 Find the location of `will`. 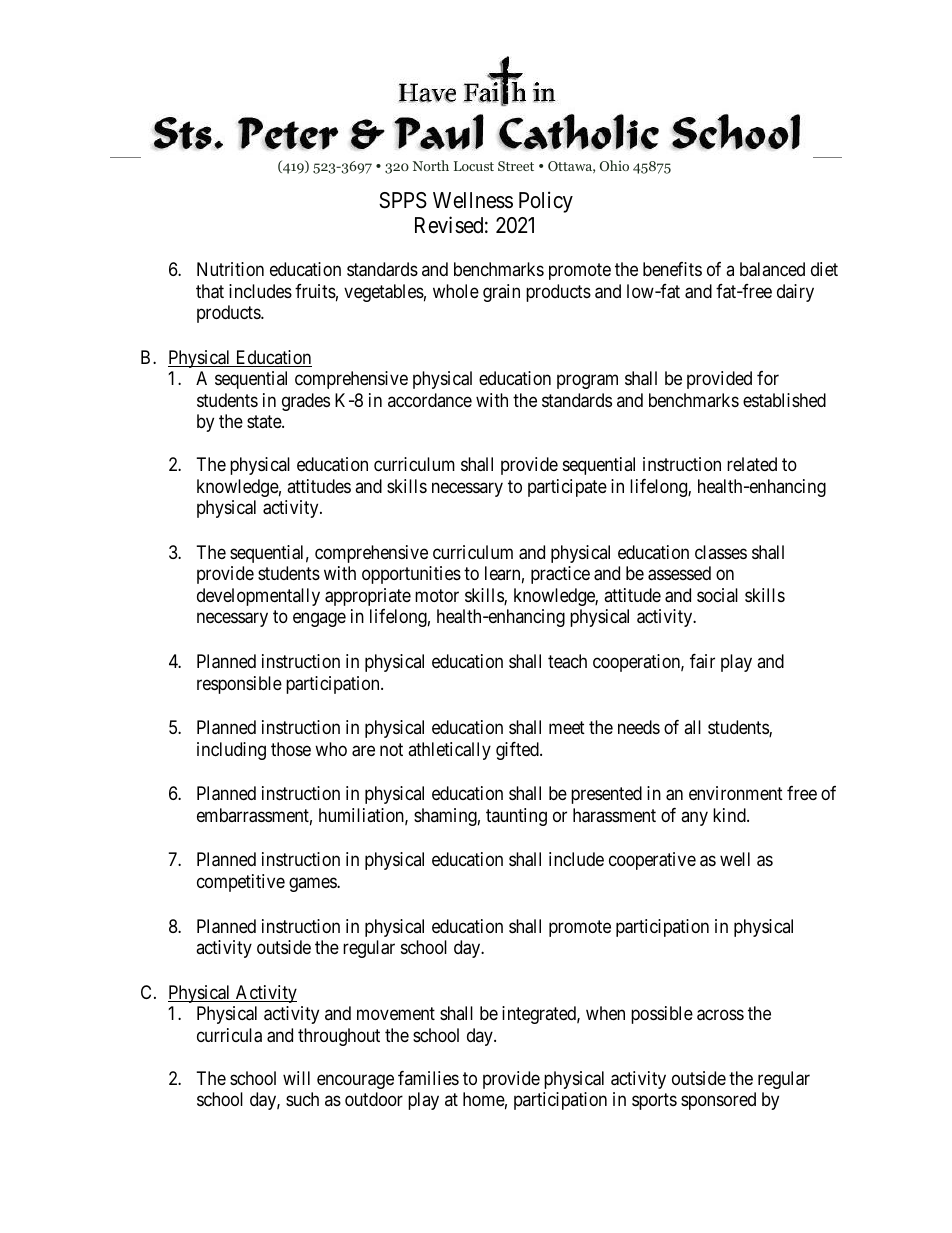

will is located at coordinates (296, 1078).
